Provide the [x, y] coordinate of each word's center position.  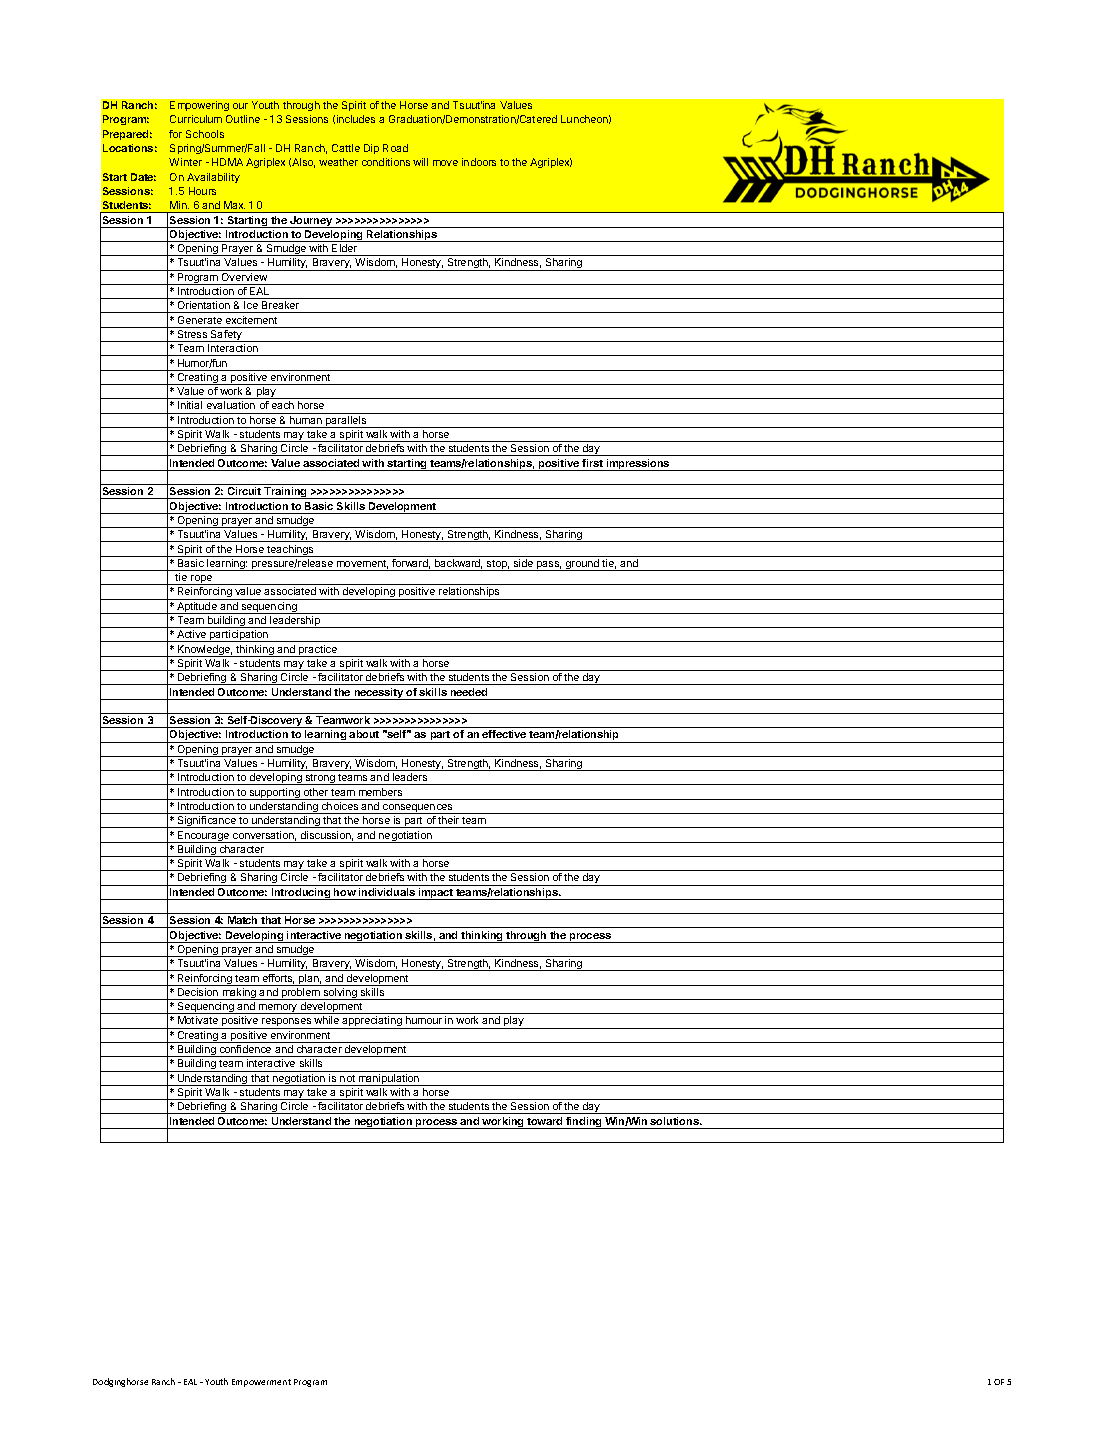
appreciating [372, 1022]
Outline [243, 119]
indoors [479, 162]
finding [584, 1123]
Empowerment [261, 1383]
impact [435, 894]
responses [287, 1023]
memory [278, 1009]
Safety [226, 336]
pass [548, 566]
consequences [418, 809]
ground [582, 565]
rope [202, 580]
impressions [638, 465]
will [420, 162]
